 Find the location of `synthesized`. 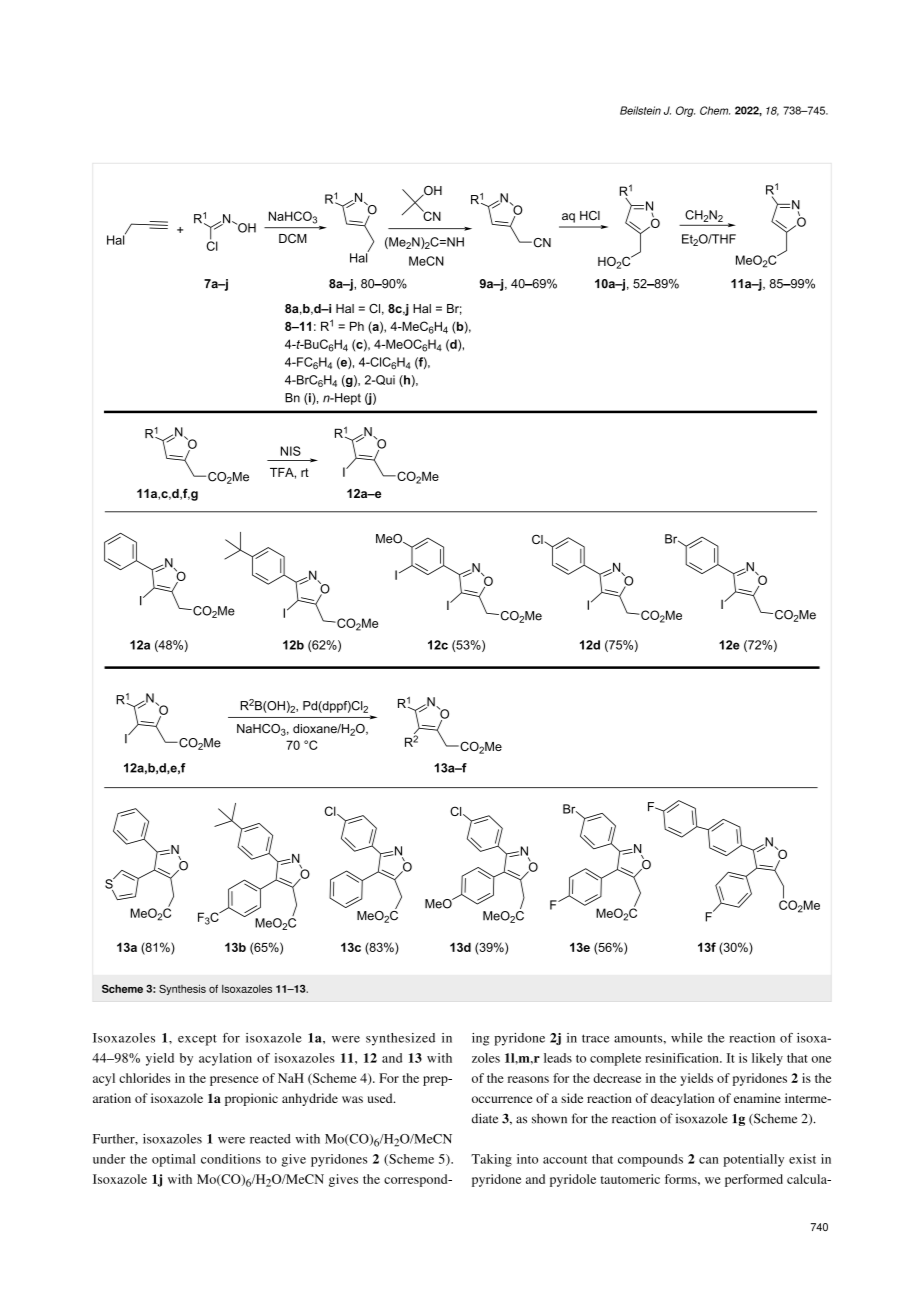

synthesized is located at coordinates (400, 1039).
